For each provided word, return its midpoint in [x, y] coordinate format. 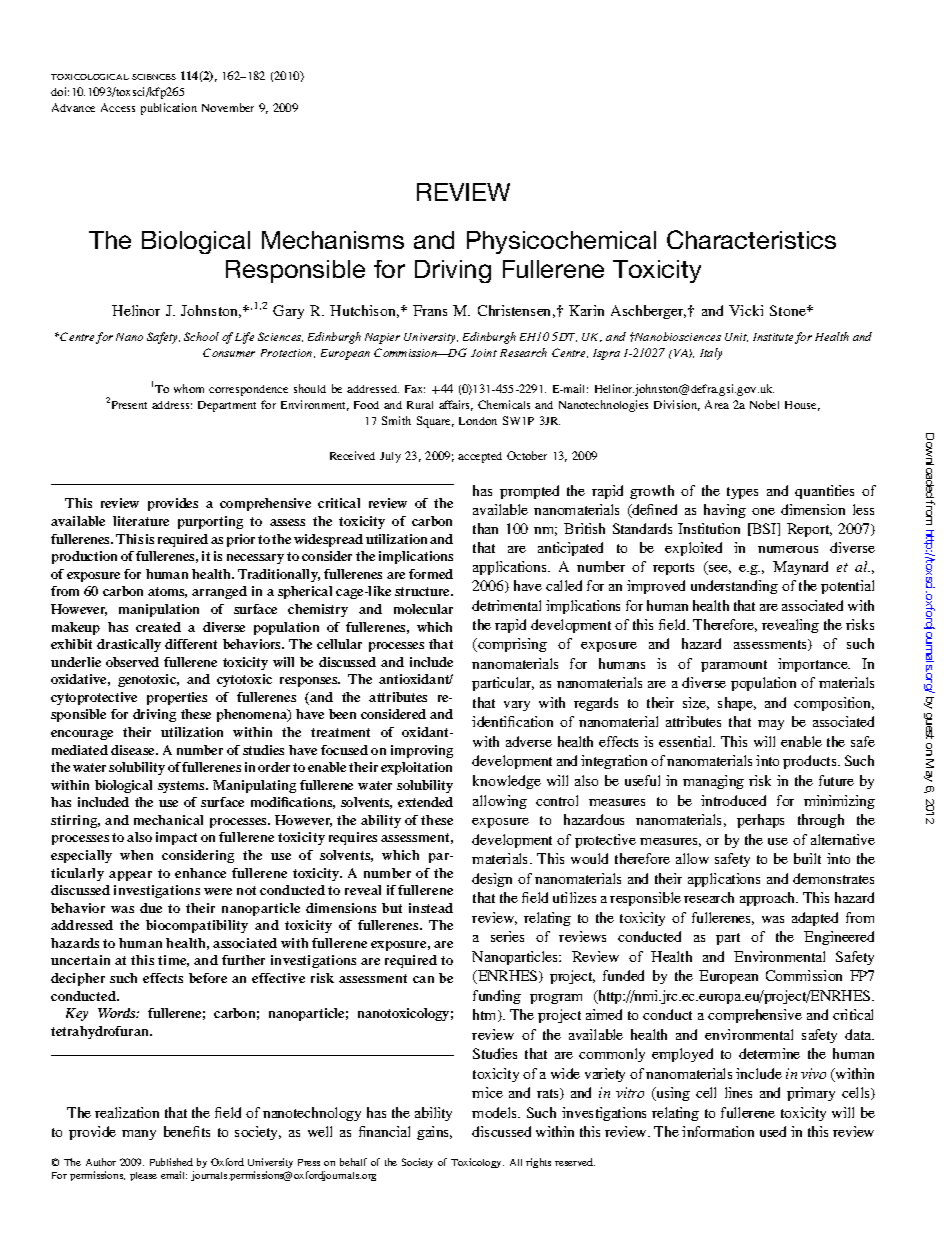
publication [169, 109]
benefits [187, 1131]
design [492, 880]
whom [189, 388]
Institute [773, 337]
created [158, 627]
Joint [484, 353]
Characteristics [751, 239]
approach [769, 899]
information [718, 1131]
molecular [423, 609]
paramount [734, 666]
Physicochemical [561, 242]
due [151, 908]
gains [434, 1133]
